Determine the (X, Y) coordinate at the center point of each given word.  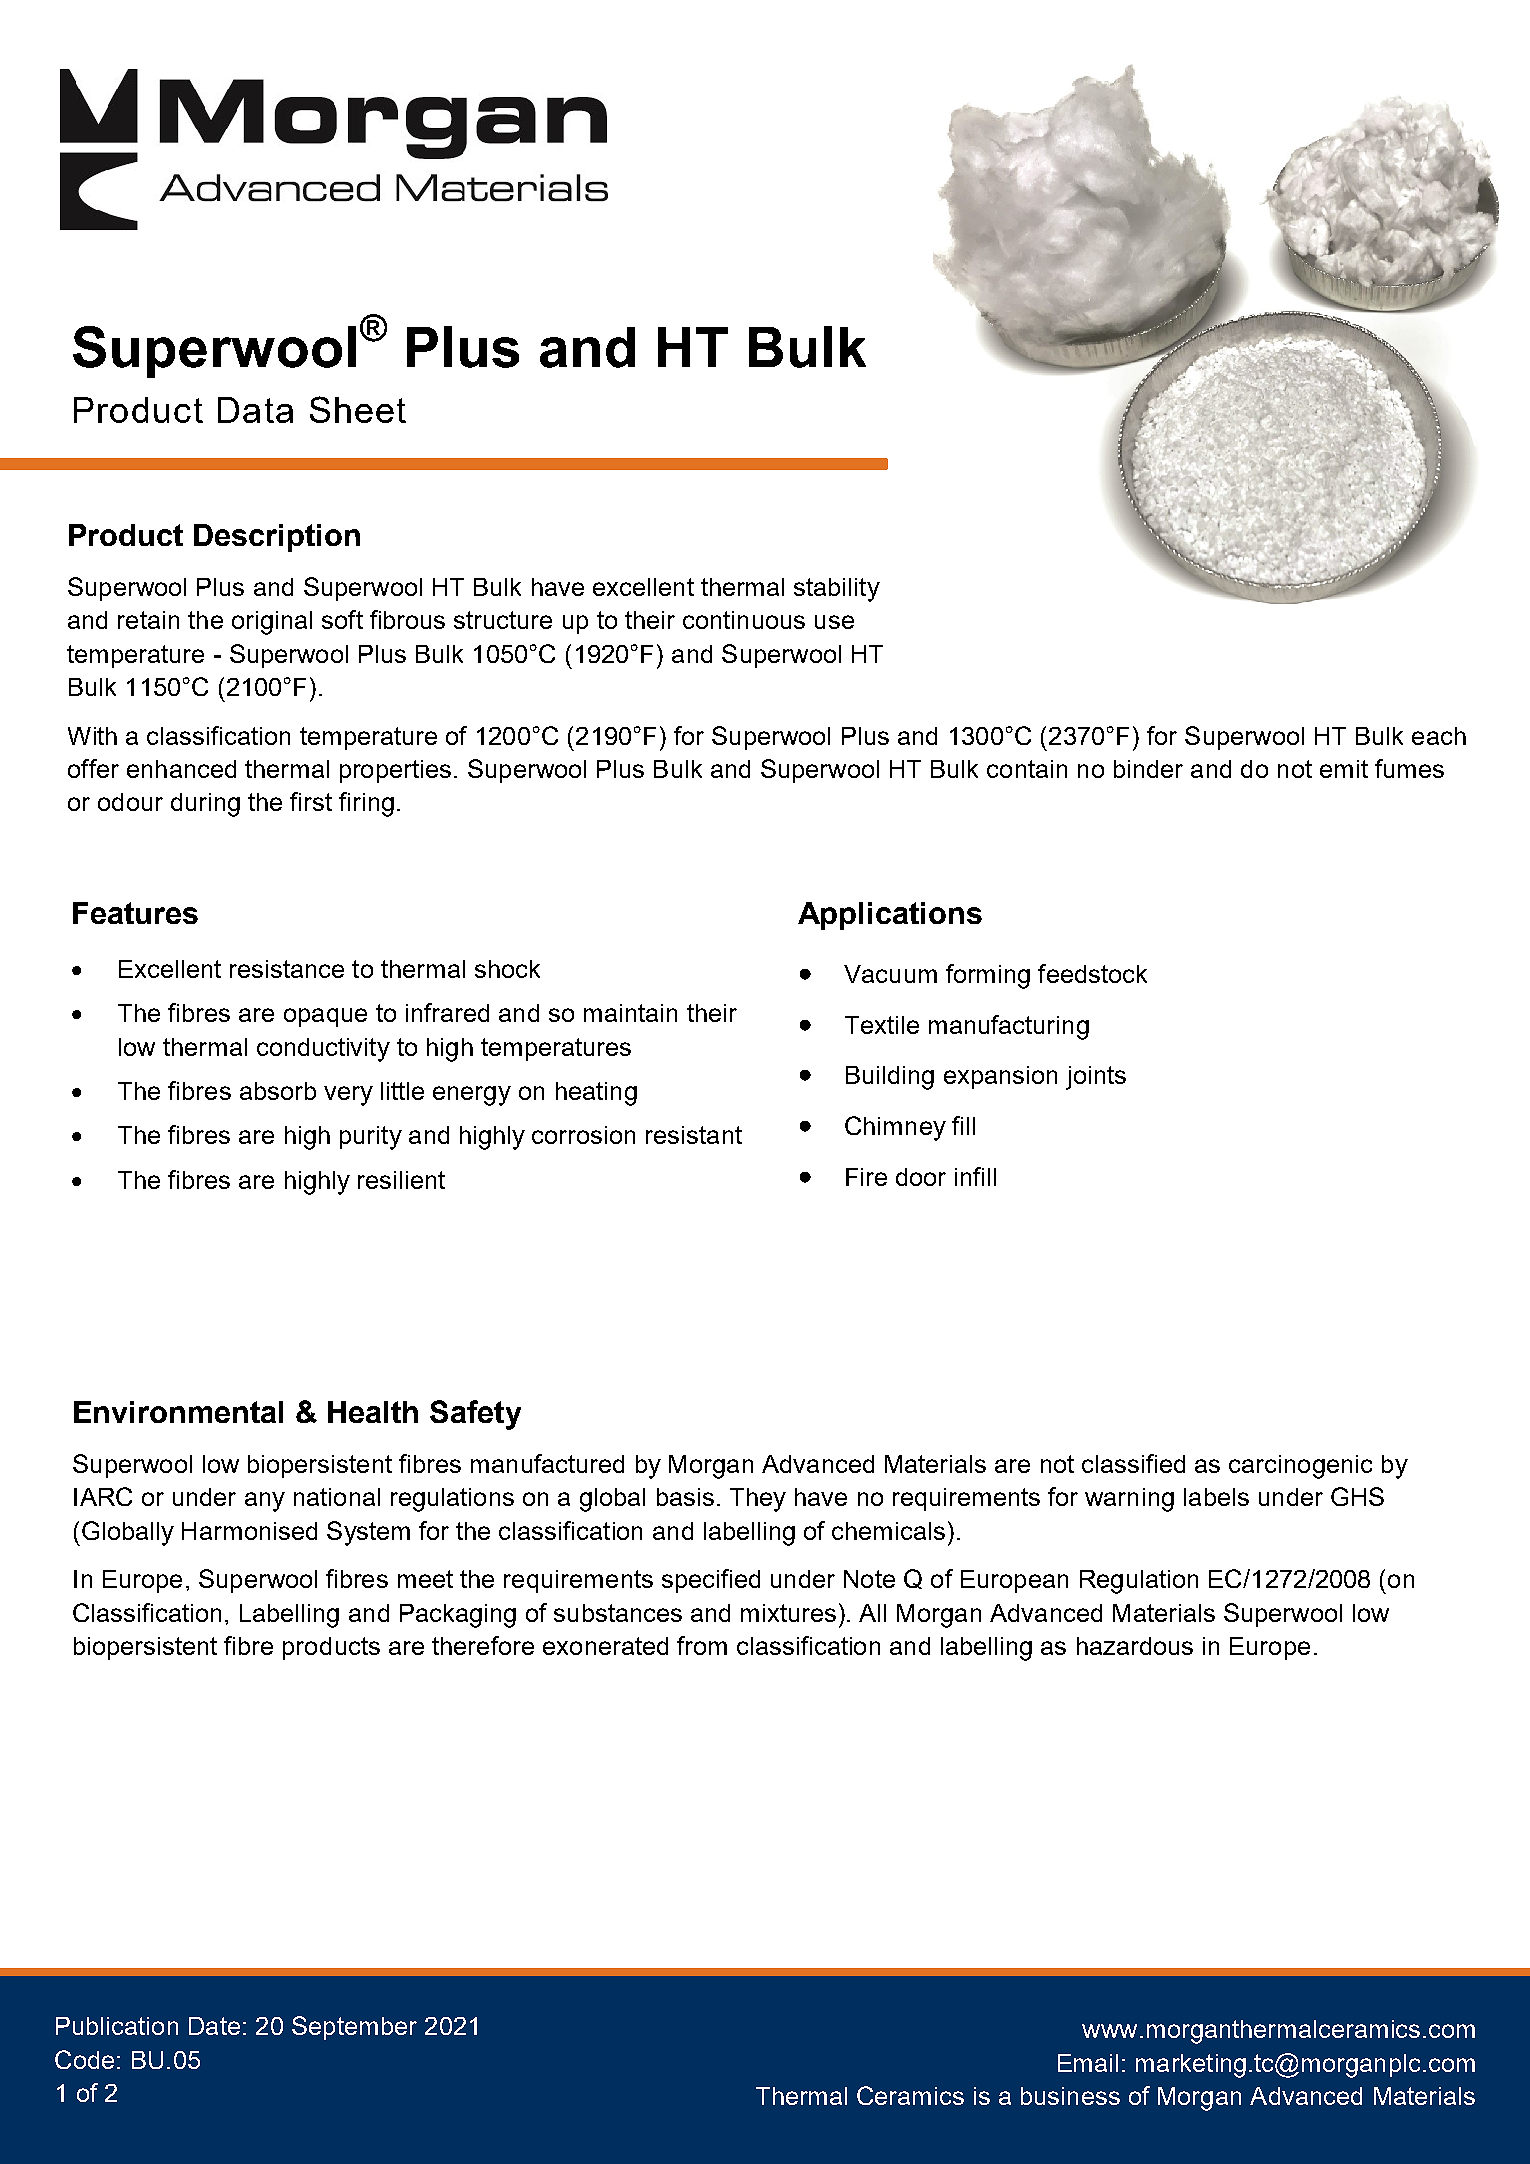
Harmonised (249, 1531)
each (1439, 736)
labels (1216, 1497)
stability (837, 590)
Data (255, 410)
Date (214, 2026)
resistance (287, 969)
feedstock (1092, 973)
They (758, 1500)
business (1070, 2096)
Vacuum (890, 974)
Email (1088, 2063)
